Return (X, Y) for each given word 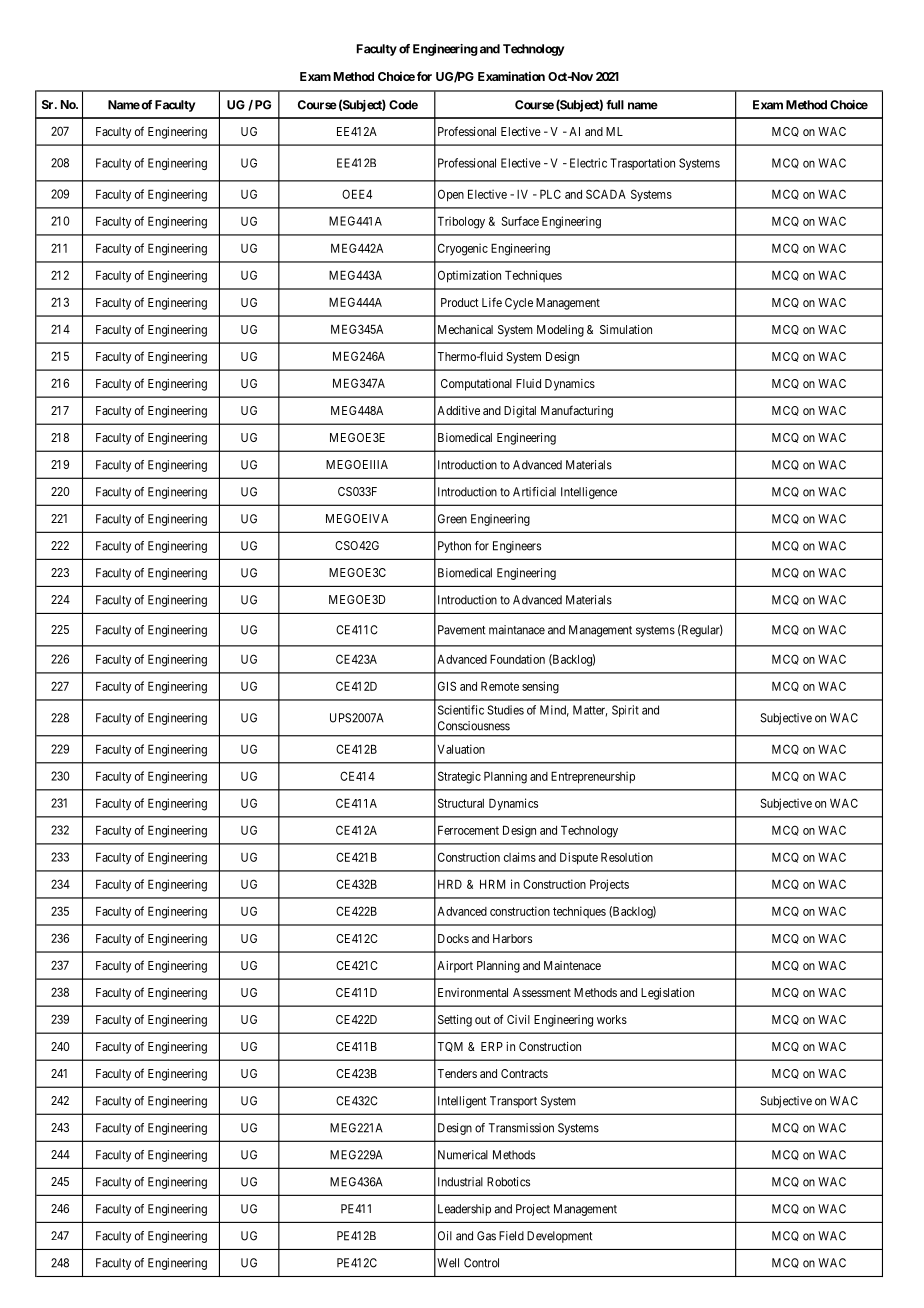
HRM (492, 884)
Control (481, 1263)
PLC (550, 194)
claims (520, 857)
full (615, 105)
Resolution (627, 857)
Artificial (534, 492)
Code (403, 105)
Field (511, 1236)
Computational (476, 385)
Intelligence (589, 493)
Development (559, 1237)
